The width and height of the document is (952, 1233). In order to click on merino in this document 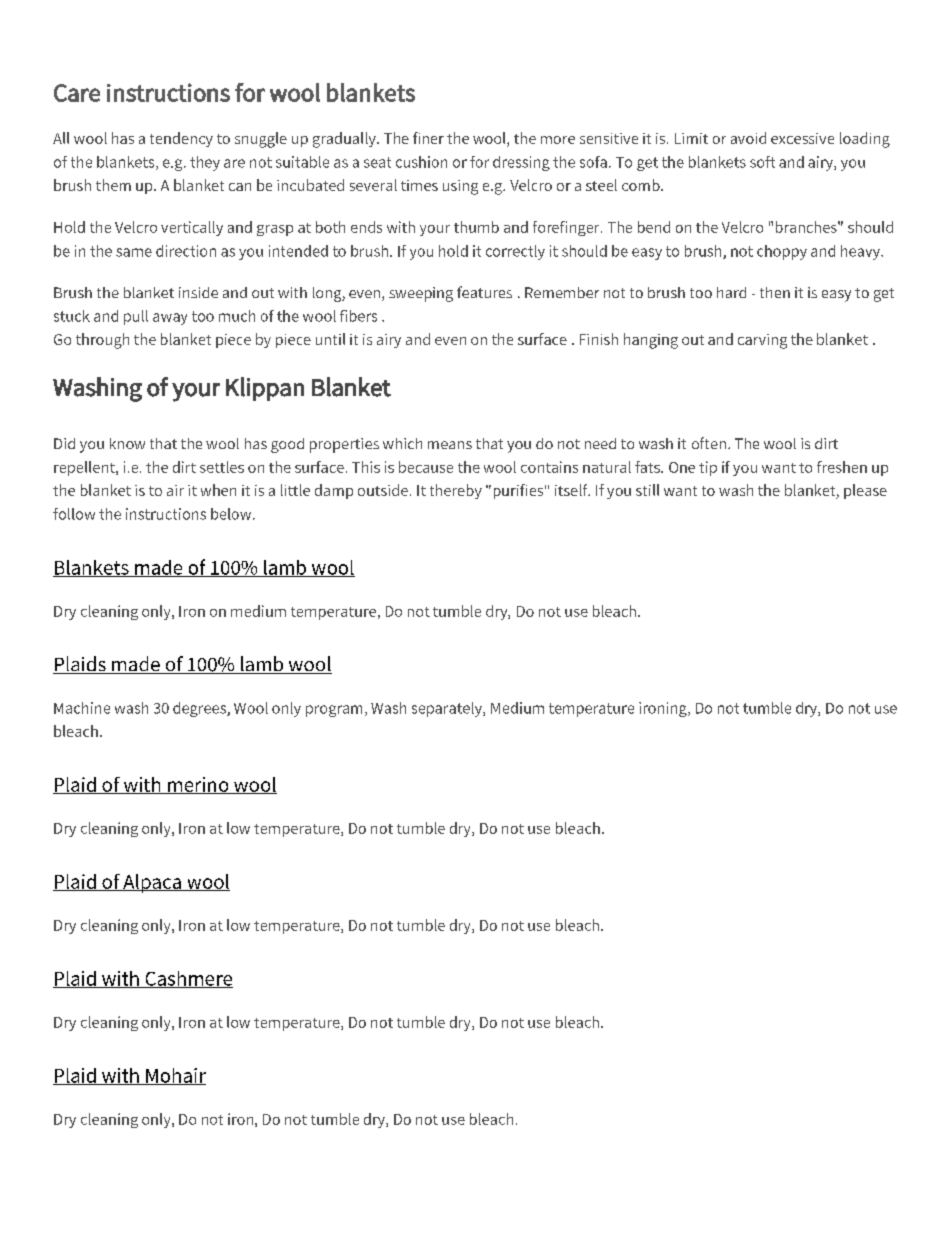, I will do `click(198, 785)`.
